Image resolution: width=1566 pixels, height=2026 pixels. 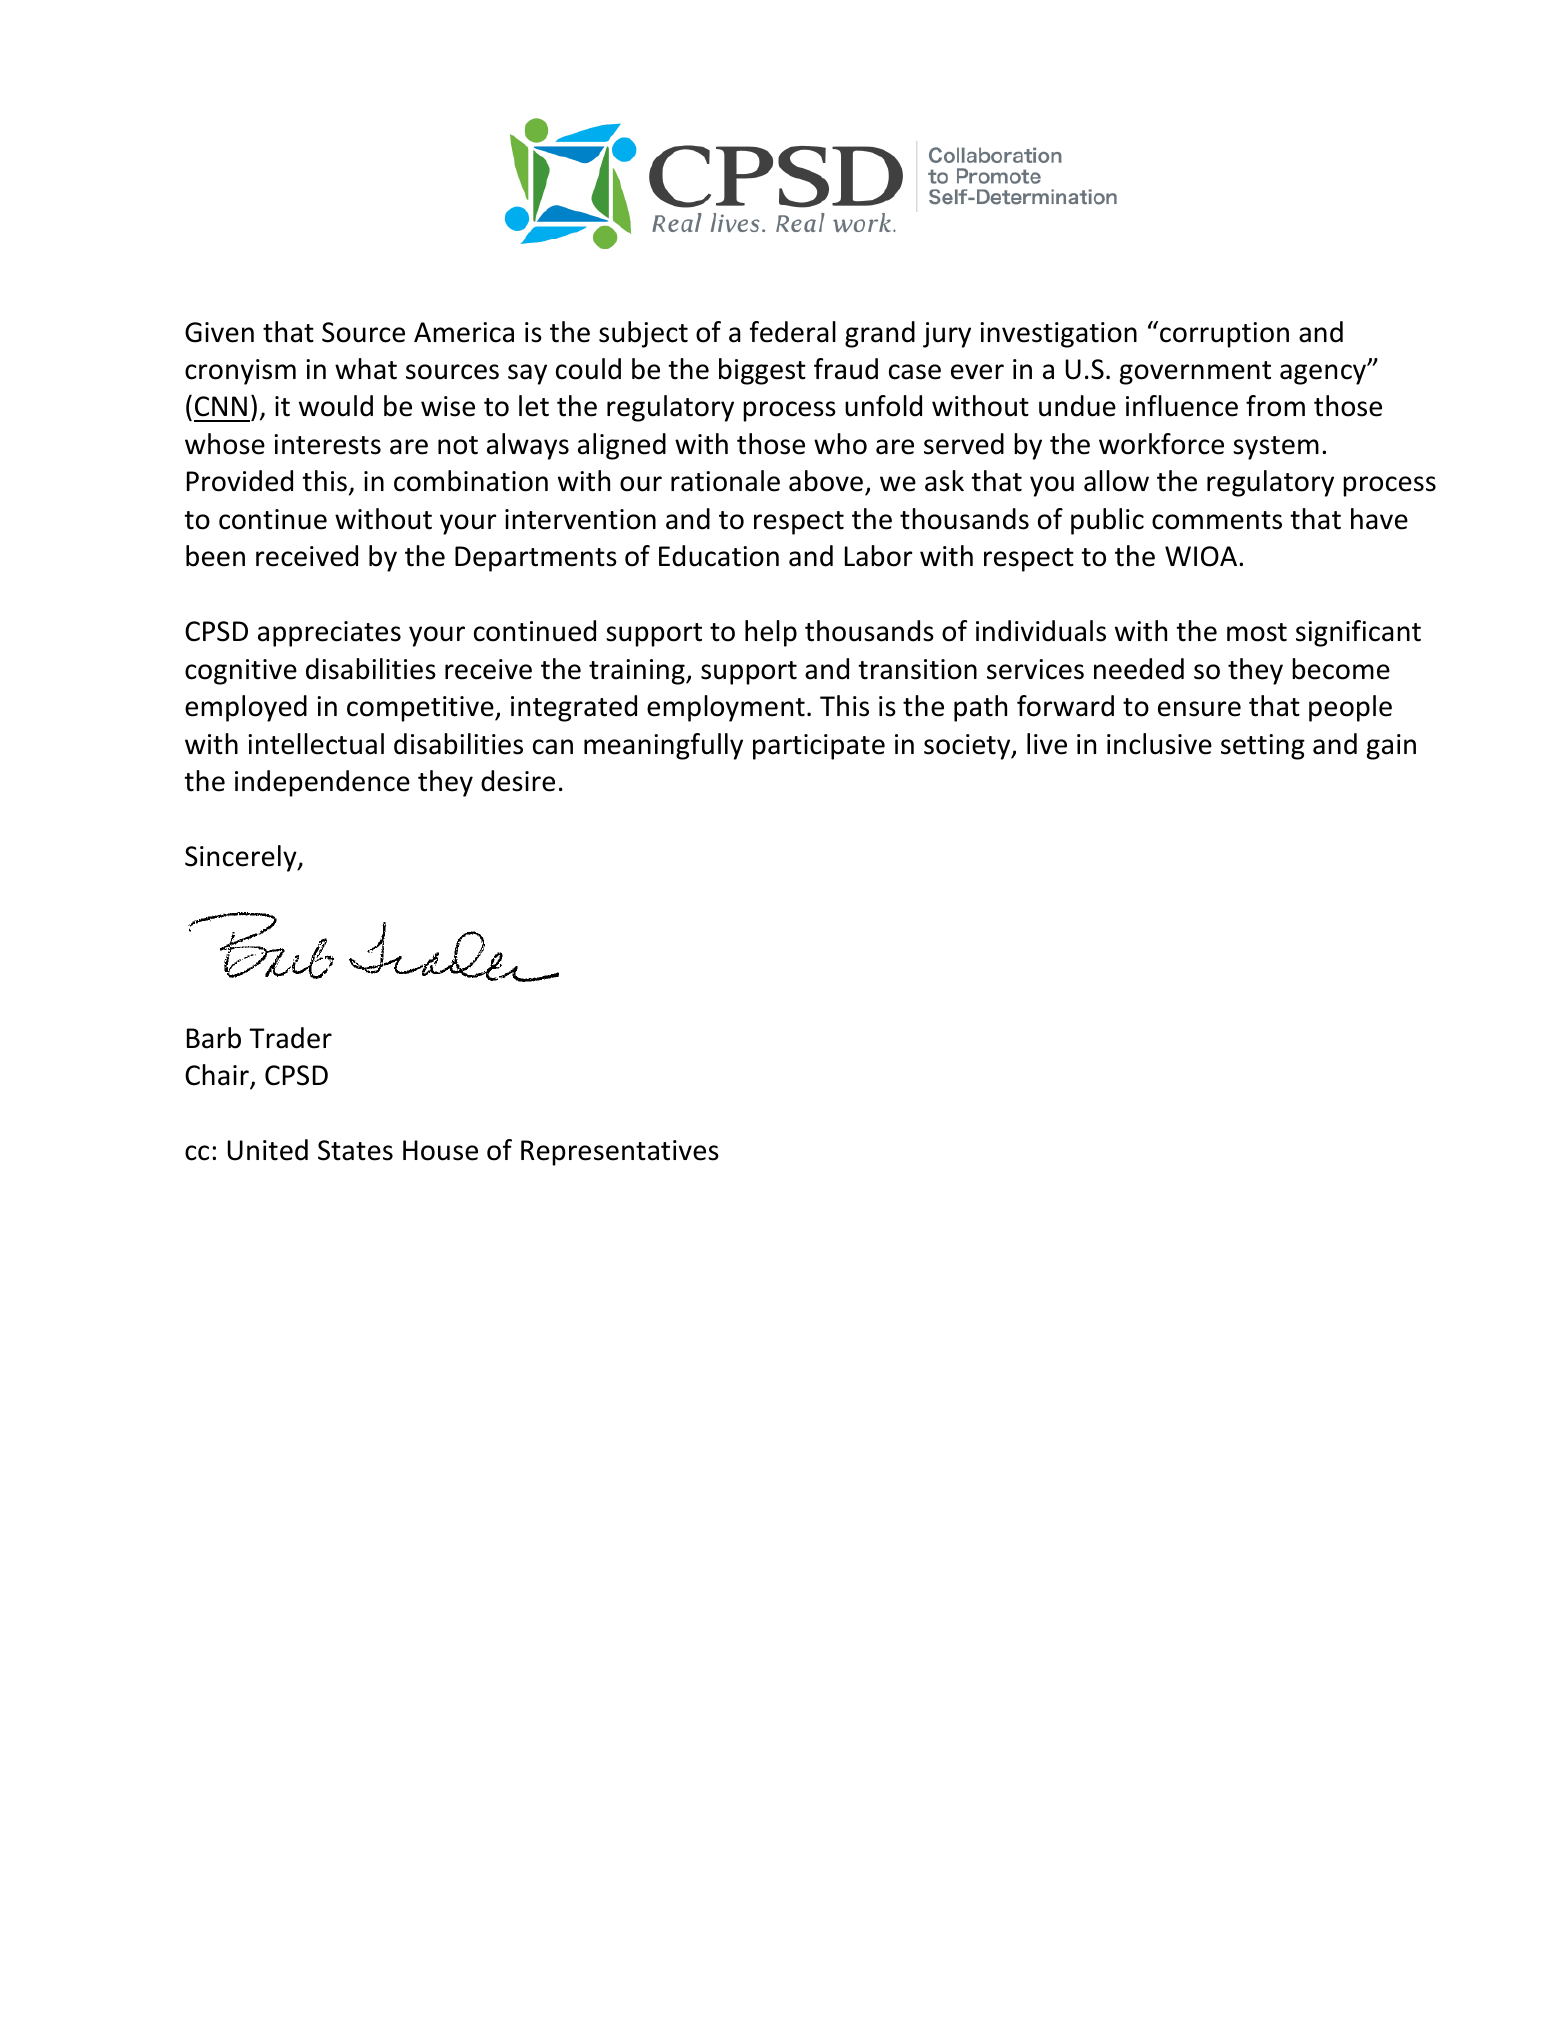 What do you see at coordinates (1159, 744) in the screenshot?
I see `inclusive` at bounding box center [1159, 744].
